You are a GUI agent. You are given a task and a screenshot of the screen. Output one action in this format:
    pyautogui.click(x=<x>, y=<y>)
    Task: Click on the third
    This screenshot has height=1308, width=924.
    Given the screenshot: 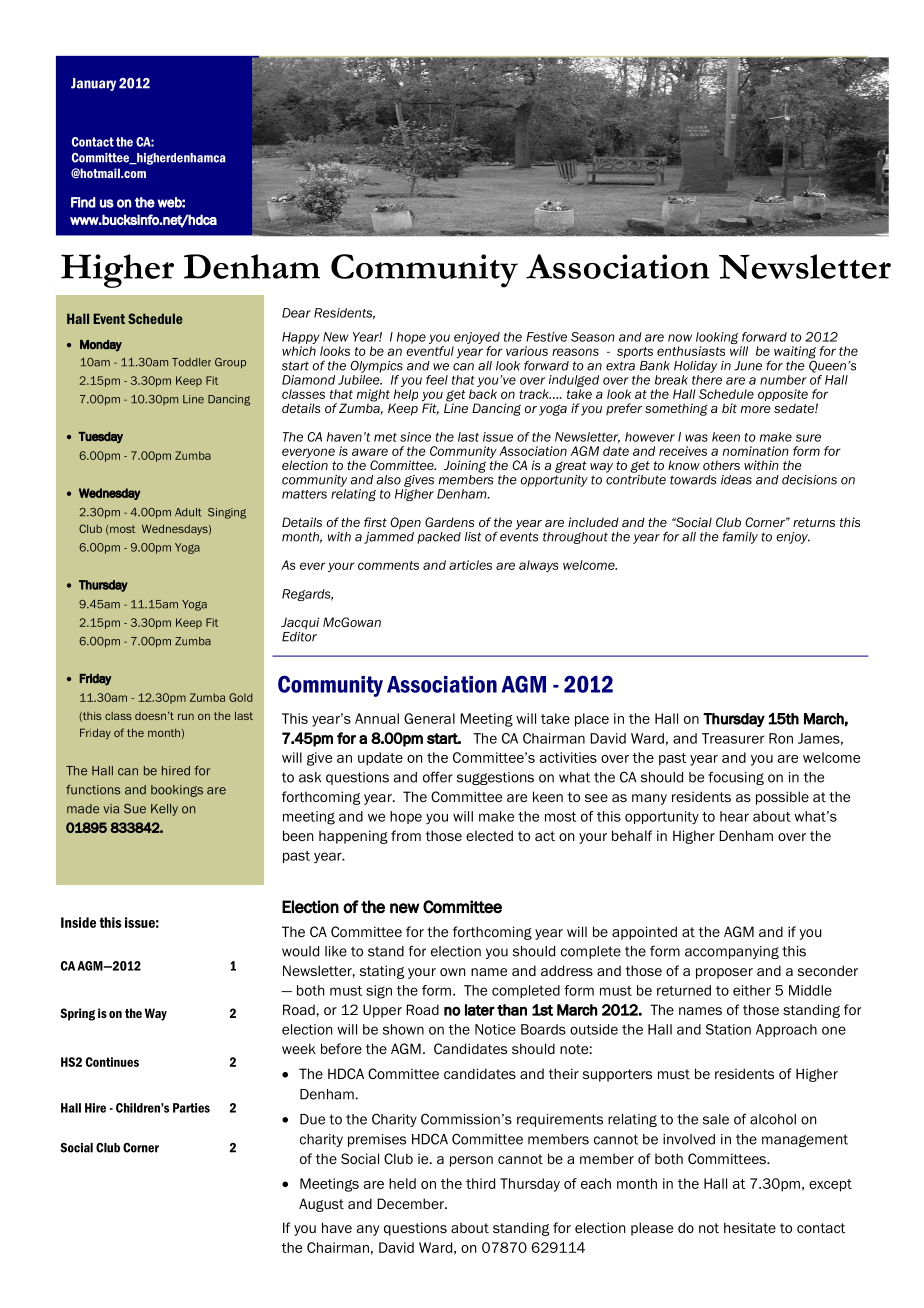 What is the action you would take?
    pyautogui.click(x=480, y=1183)
